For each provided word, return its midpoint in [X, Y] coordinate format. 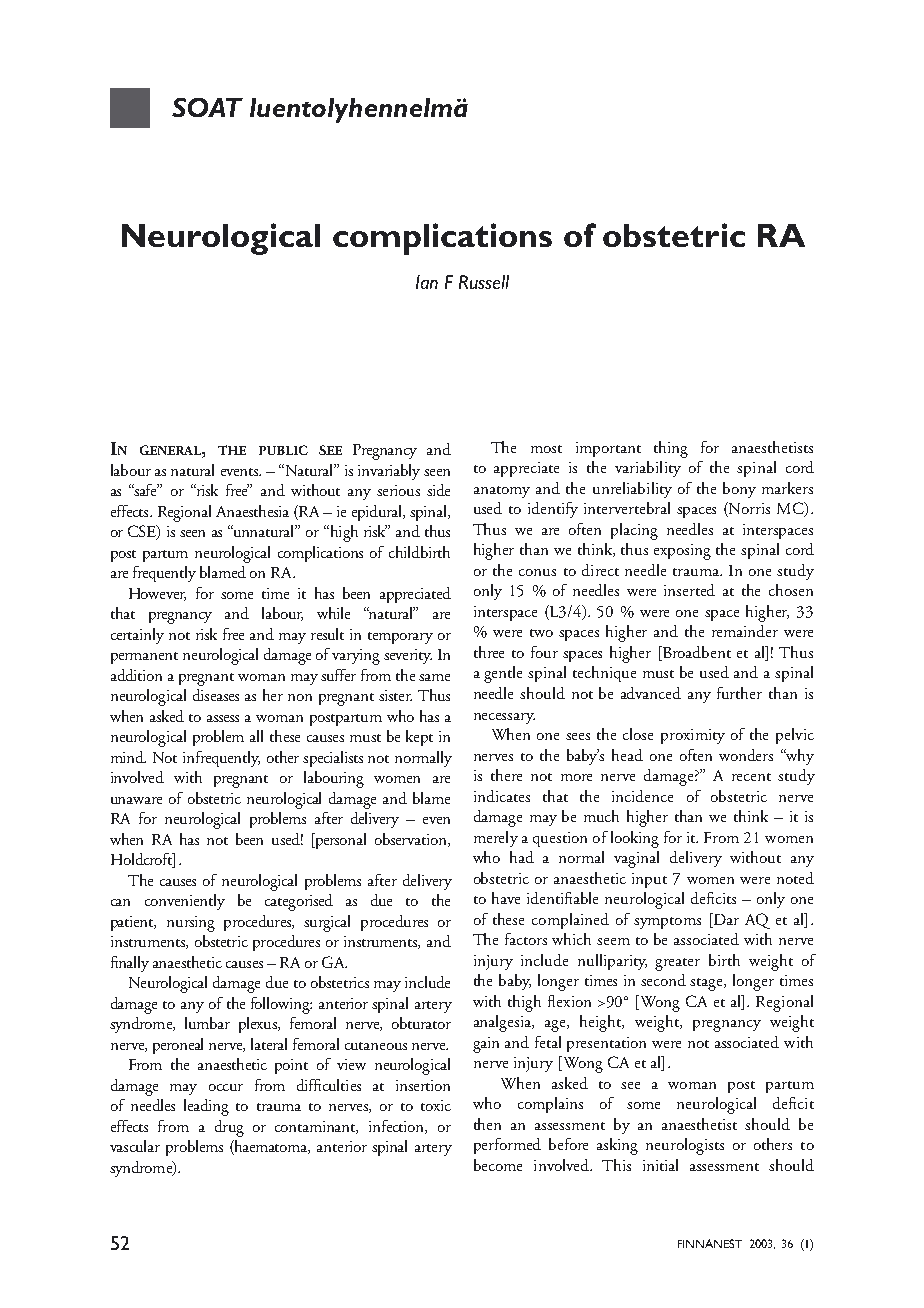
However [157, 594]
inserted [689, 590]
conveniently [185, 902]
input [649, 880]
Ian [427, 282]
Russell [484, 282]
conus [537, 572]
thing [671, 449]
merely [496, 839]
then [487, 1124]
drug [229, 1128]
